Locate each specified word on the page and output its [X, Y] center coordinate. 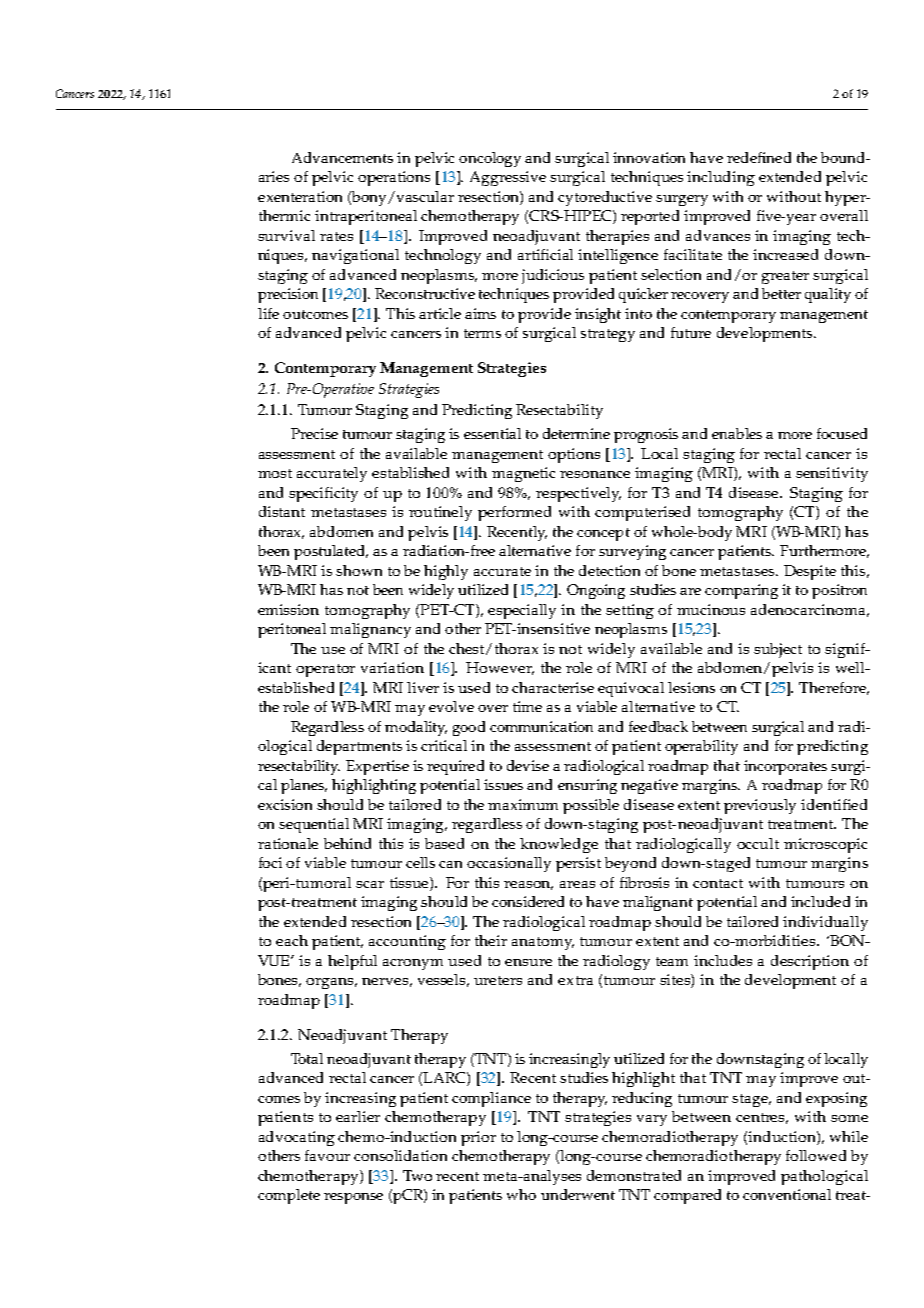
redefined [759, 157]
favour [327, 1155]
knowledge [559, 845]
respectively [578, 494]
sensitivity [832, 474]
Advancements [342, 157]
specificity [323, 494]
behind [347, 843]
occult [758, 843]
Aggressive [508, 178]
